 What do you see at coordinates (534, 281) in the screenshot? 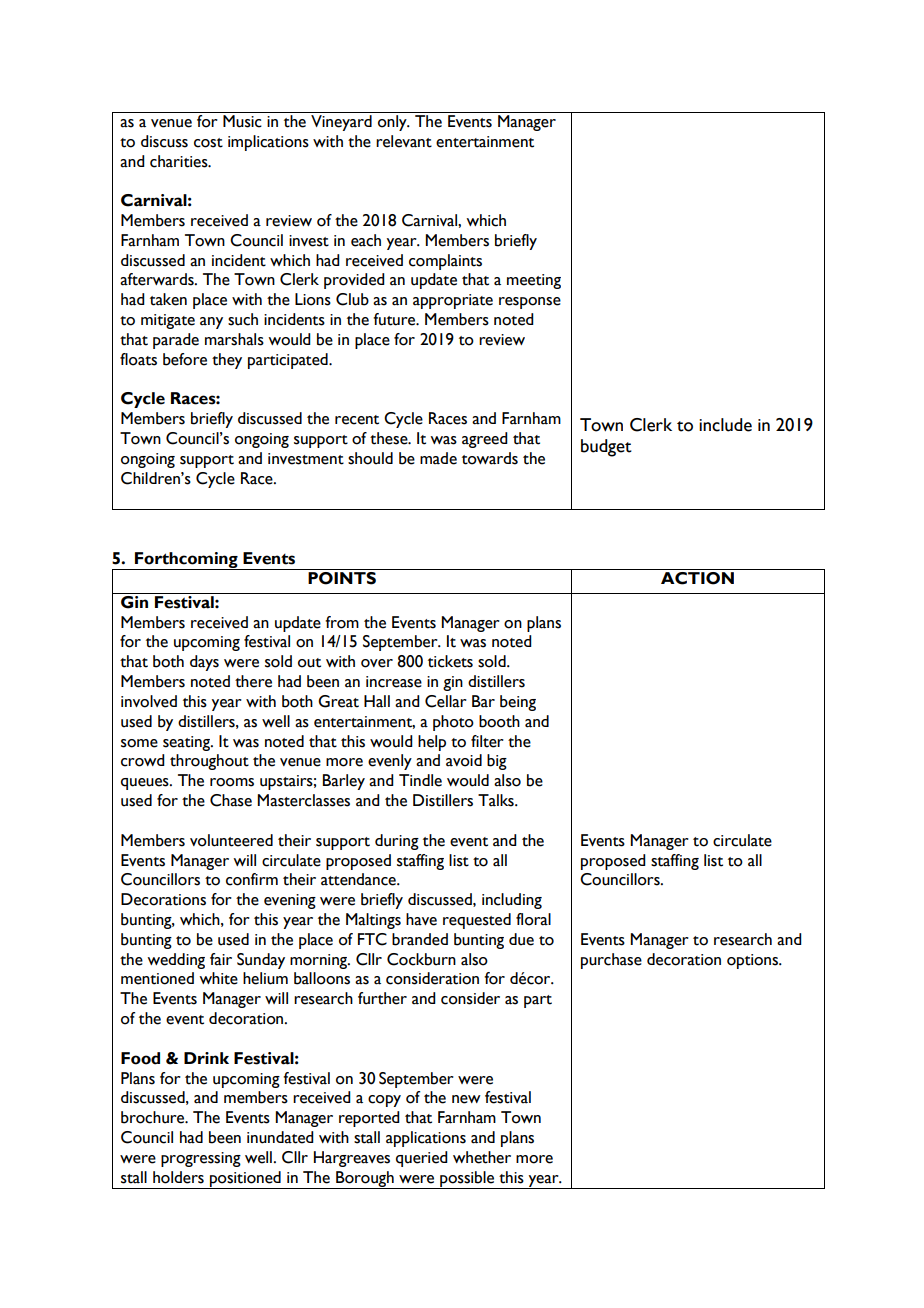
I see `meeting` at bounding box center [534, 281].
